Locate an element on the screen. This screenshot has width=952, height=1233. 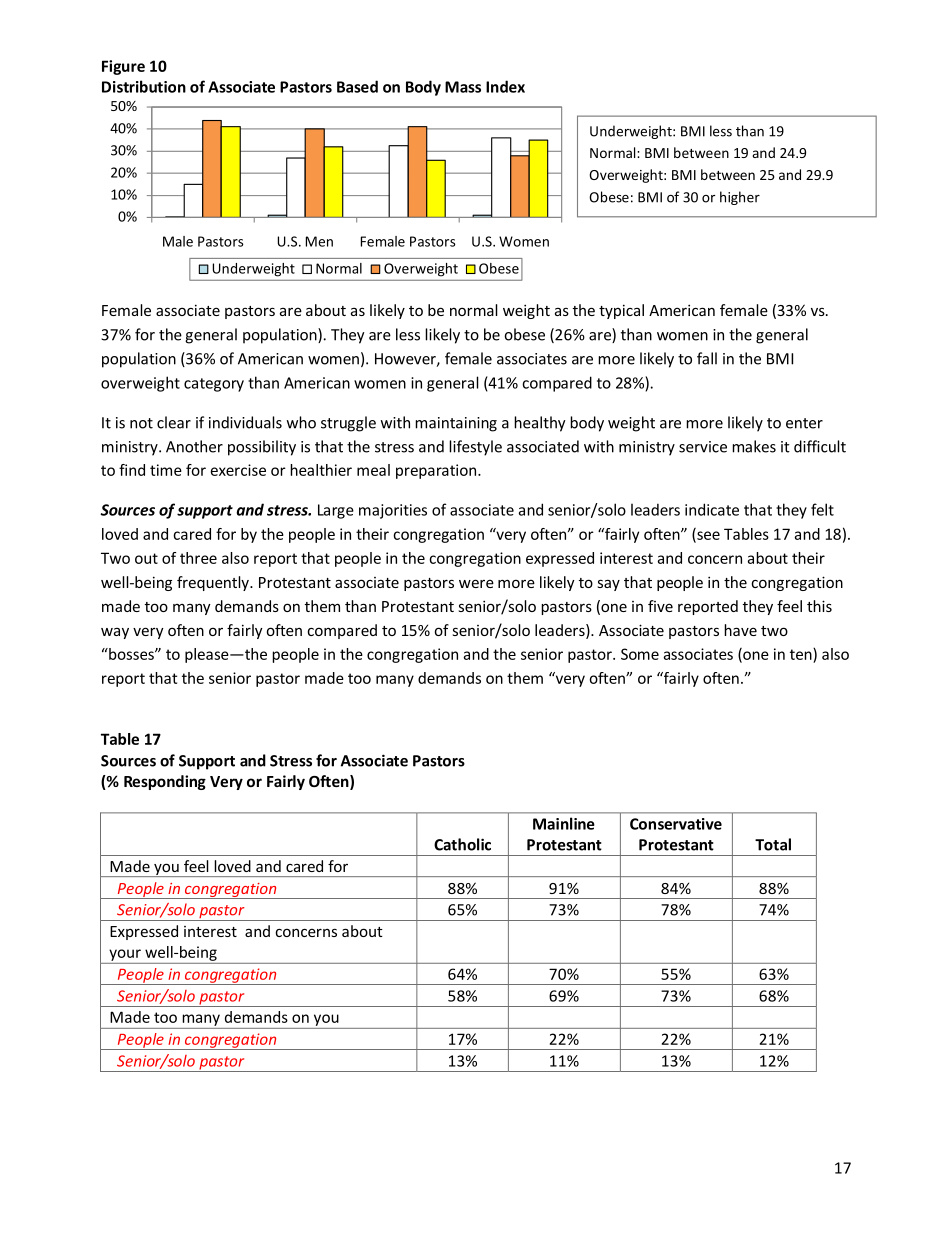
Mass is located at coordinates (463, 87).
